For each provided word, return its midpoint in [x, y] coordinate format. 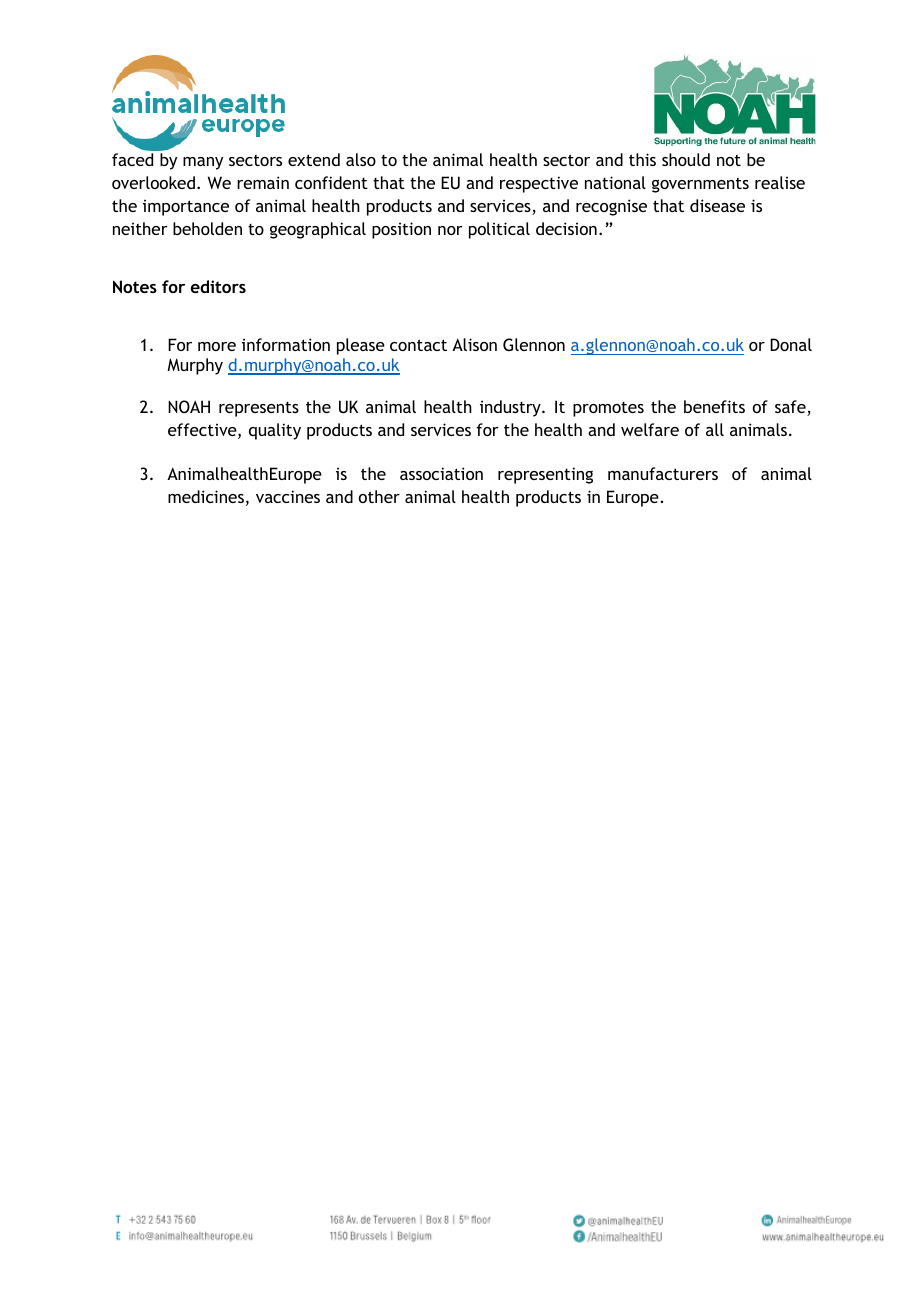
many [203, 163]
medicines [206, 496]
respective [539, 184]
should [686, 159]
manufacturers [663, 473]
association [441, 473]
